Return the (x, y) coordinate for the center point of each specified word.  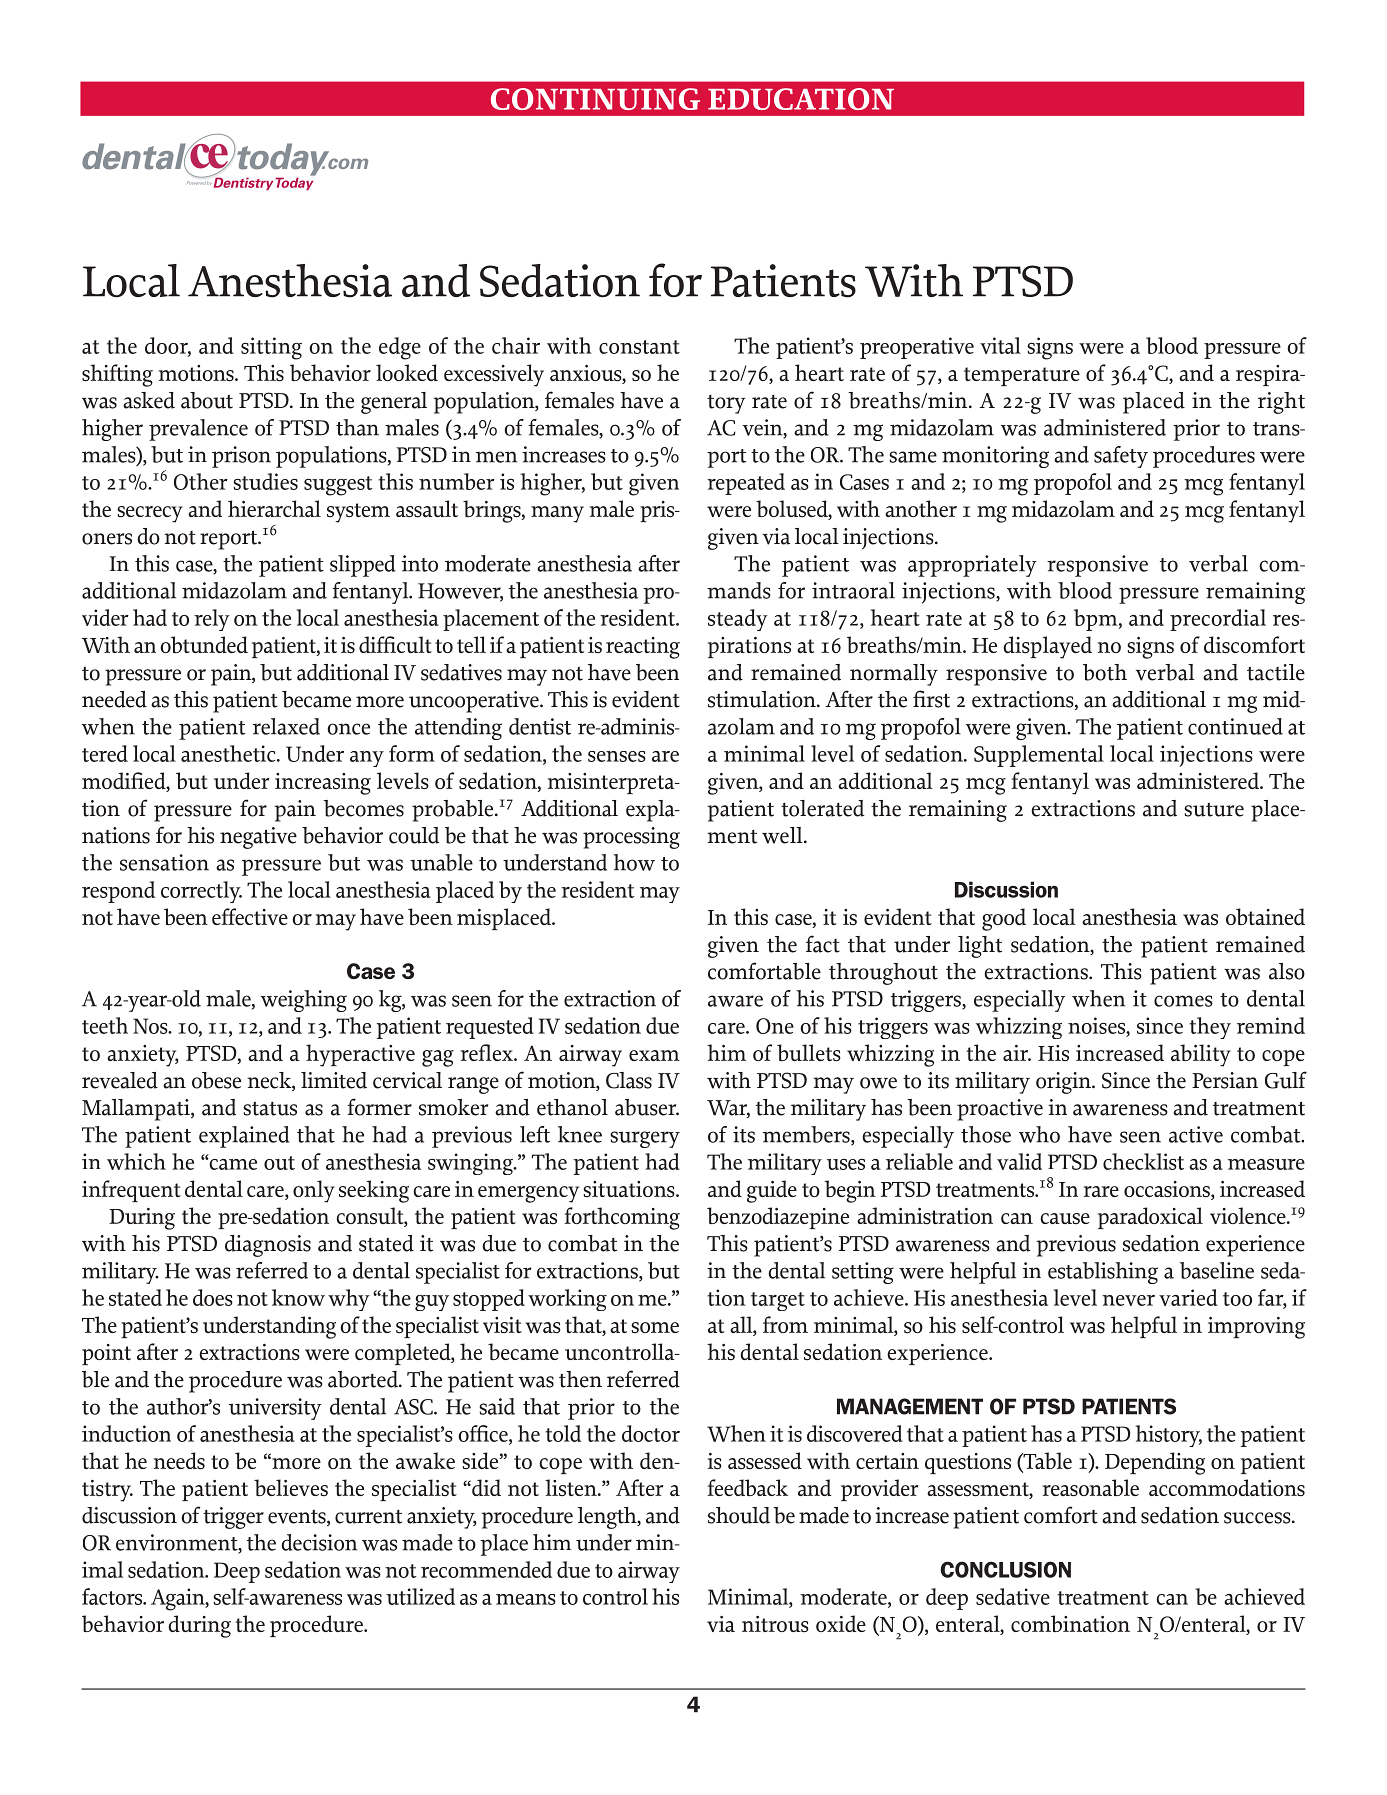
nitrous (775, 1624)
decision (319, 1542)
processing (631, 838)
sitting (271, 348)
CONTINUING (595, 99)
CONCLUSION (1005, 1569)
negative (258, 838)
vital (1000, 345)
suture (1214, 810)
